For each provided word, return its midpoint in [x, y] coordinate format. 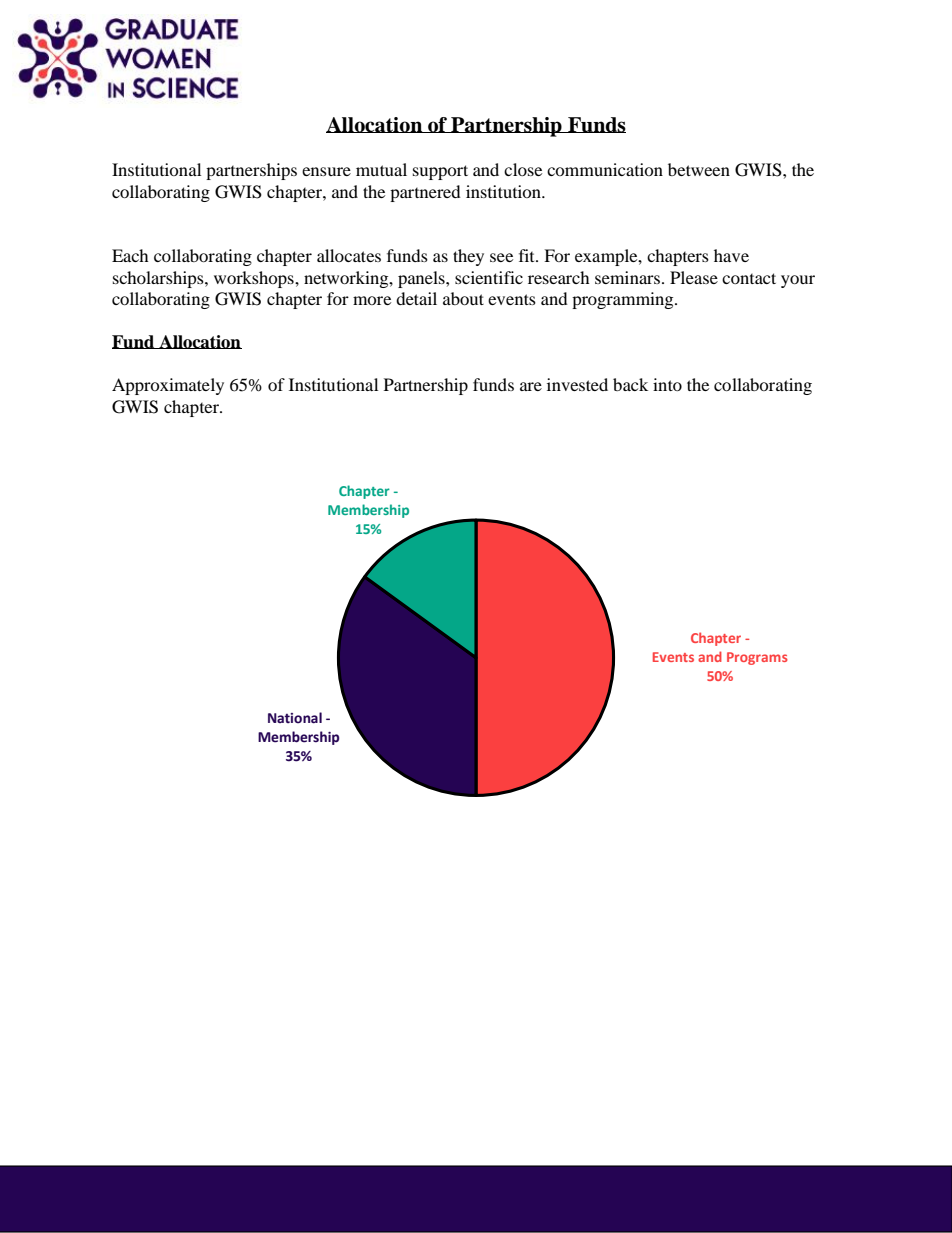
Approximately [168, 386]
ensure [326, 171]
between [699, 169]
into [667, 384]
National [295, 718]
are [531, 386]
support [440, 172]
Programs [757, 658]
